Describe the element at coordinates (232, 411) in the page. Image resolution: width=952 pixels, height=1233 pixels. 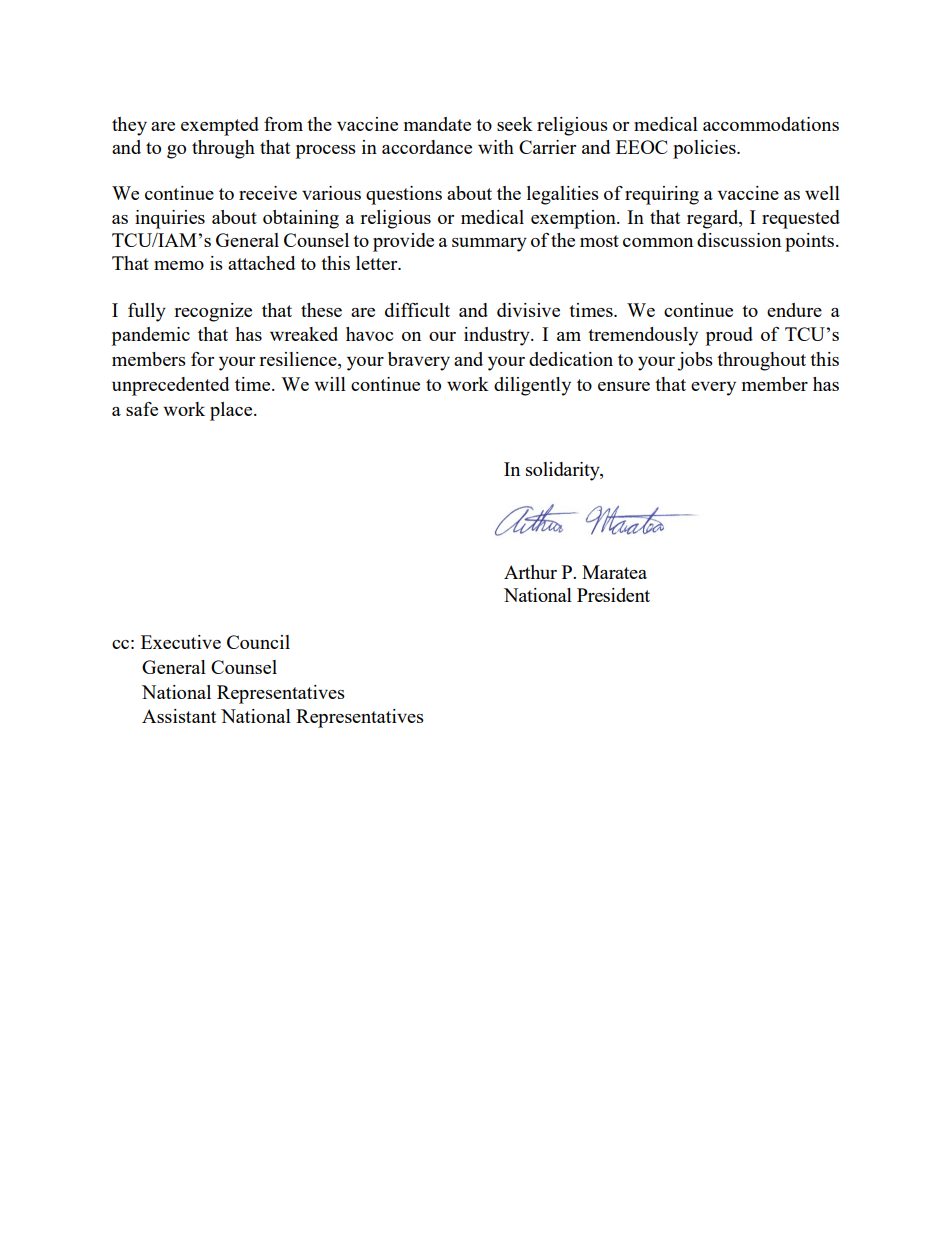
I see `place` at that location.
